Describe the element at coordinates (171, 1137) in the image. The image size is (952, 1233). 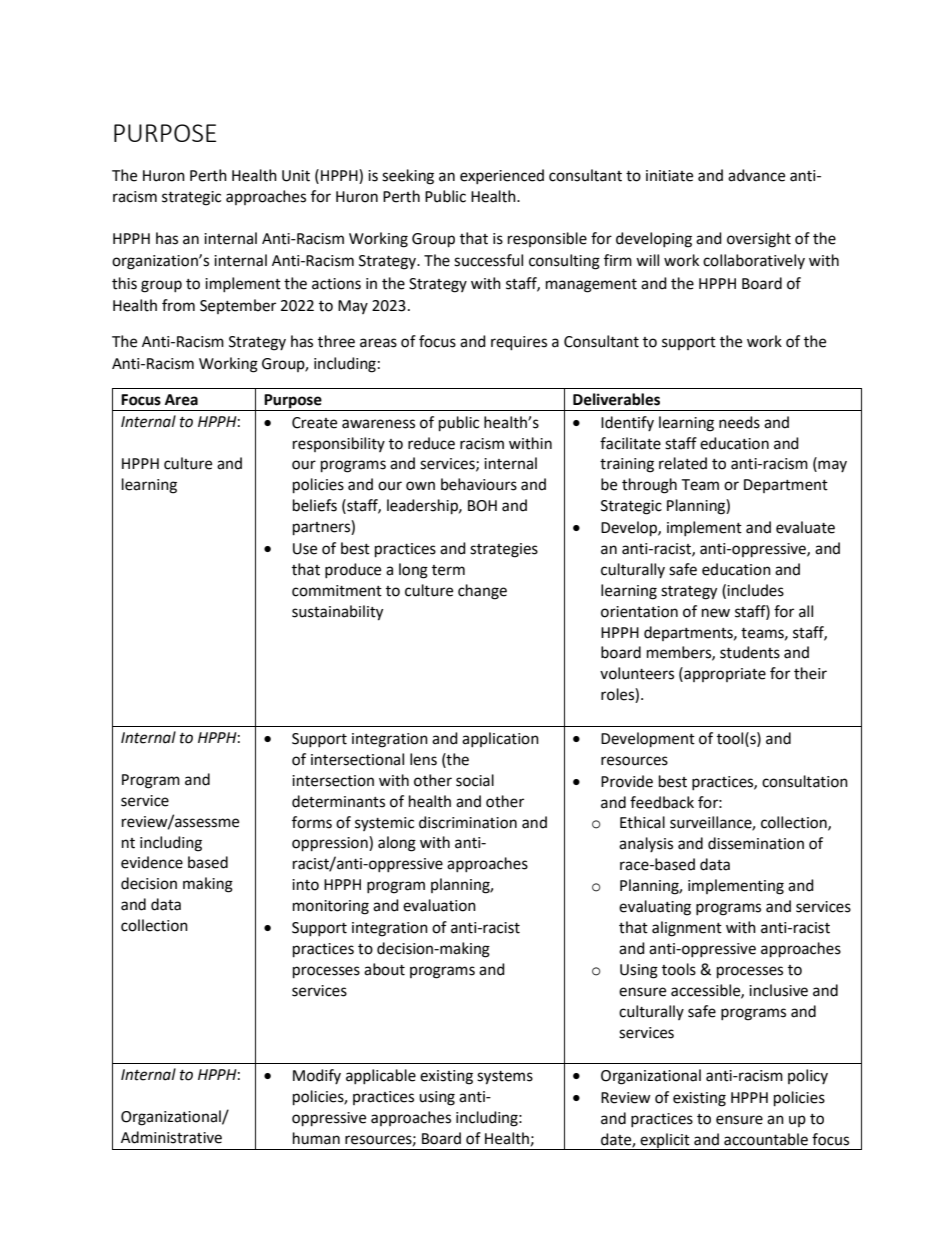
I see `Administrative` at that location.
